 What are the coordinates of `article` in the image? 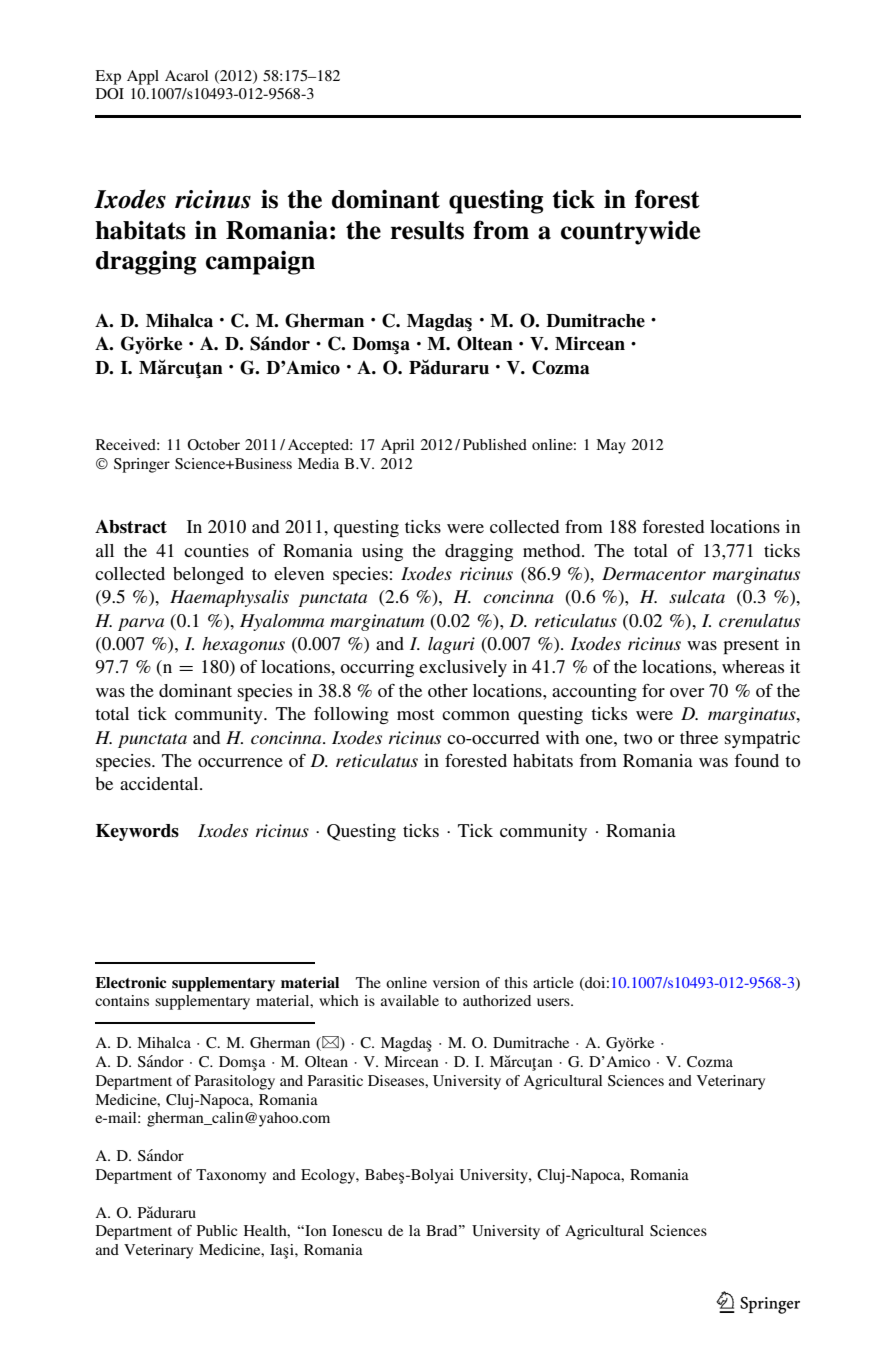 It's located at (553, 982).
